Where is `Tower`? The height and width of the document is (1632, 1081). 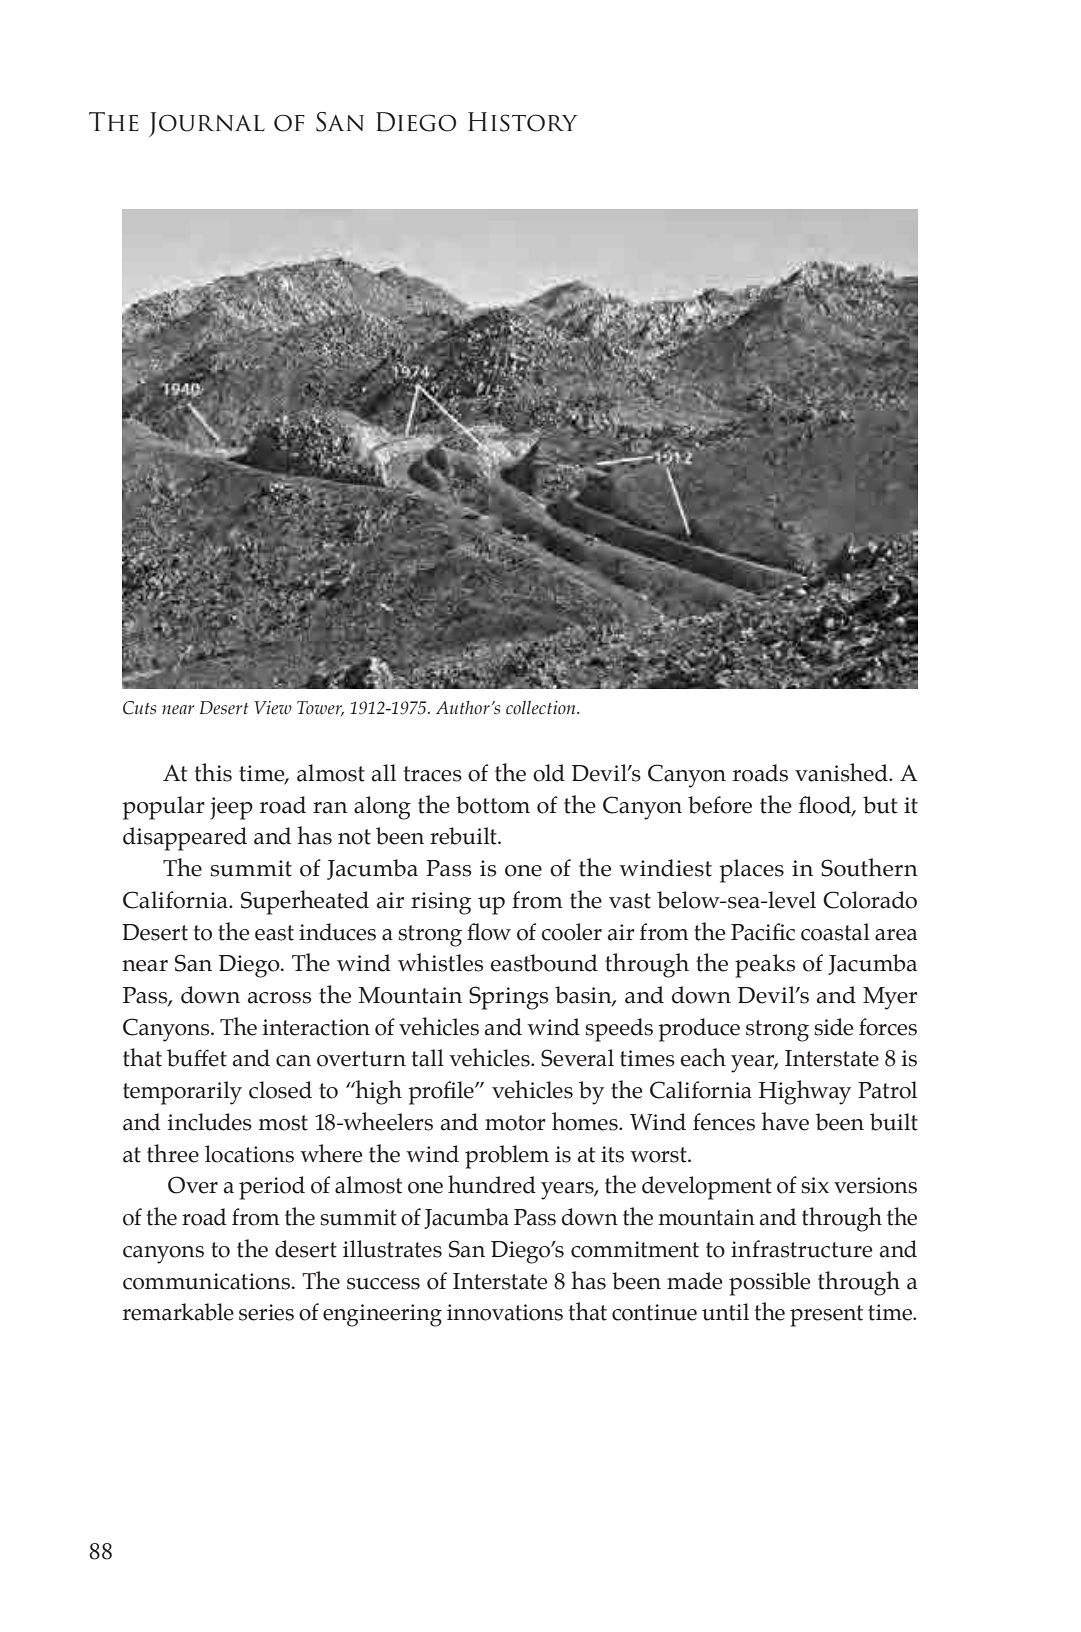
Tower is located at coordinates (320, 708).
